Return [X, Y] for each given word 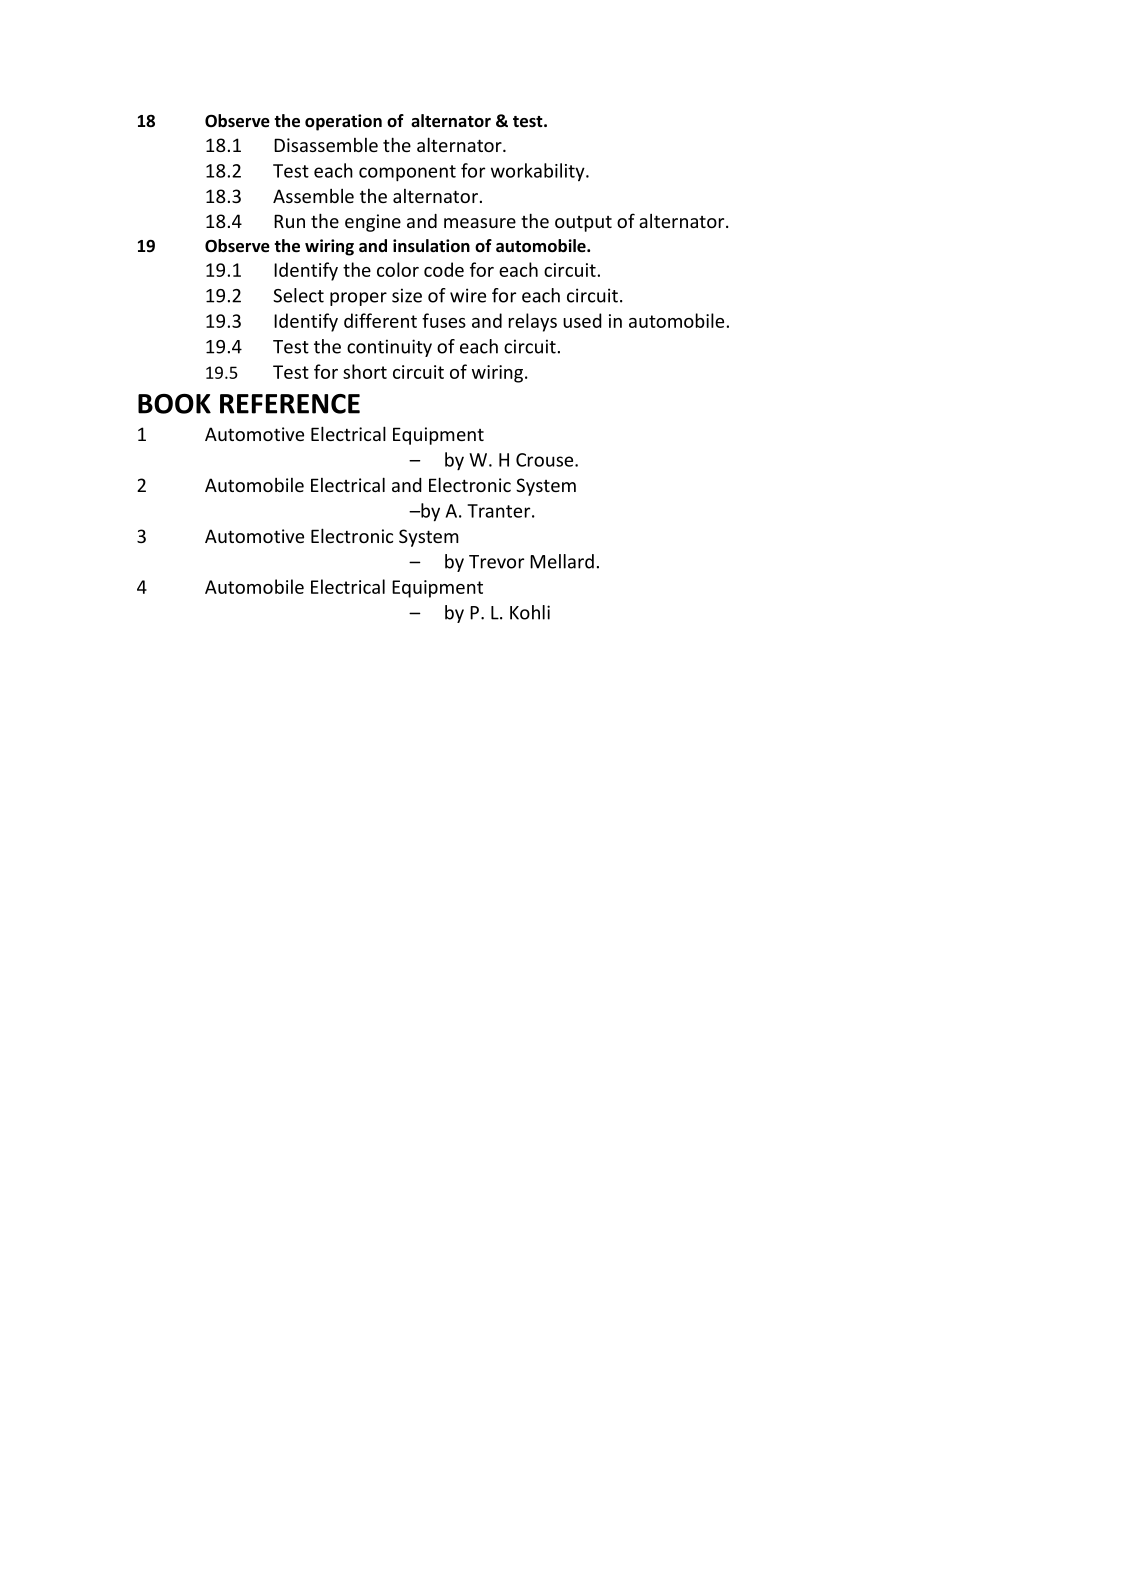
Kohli [530, 612]
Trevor [496, 562]
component [407, 173]
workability [539, 172]
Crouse [546, 460]
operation [343, 122]
